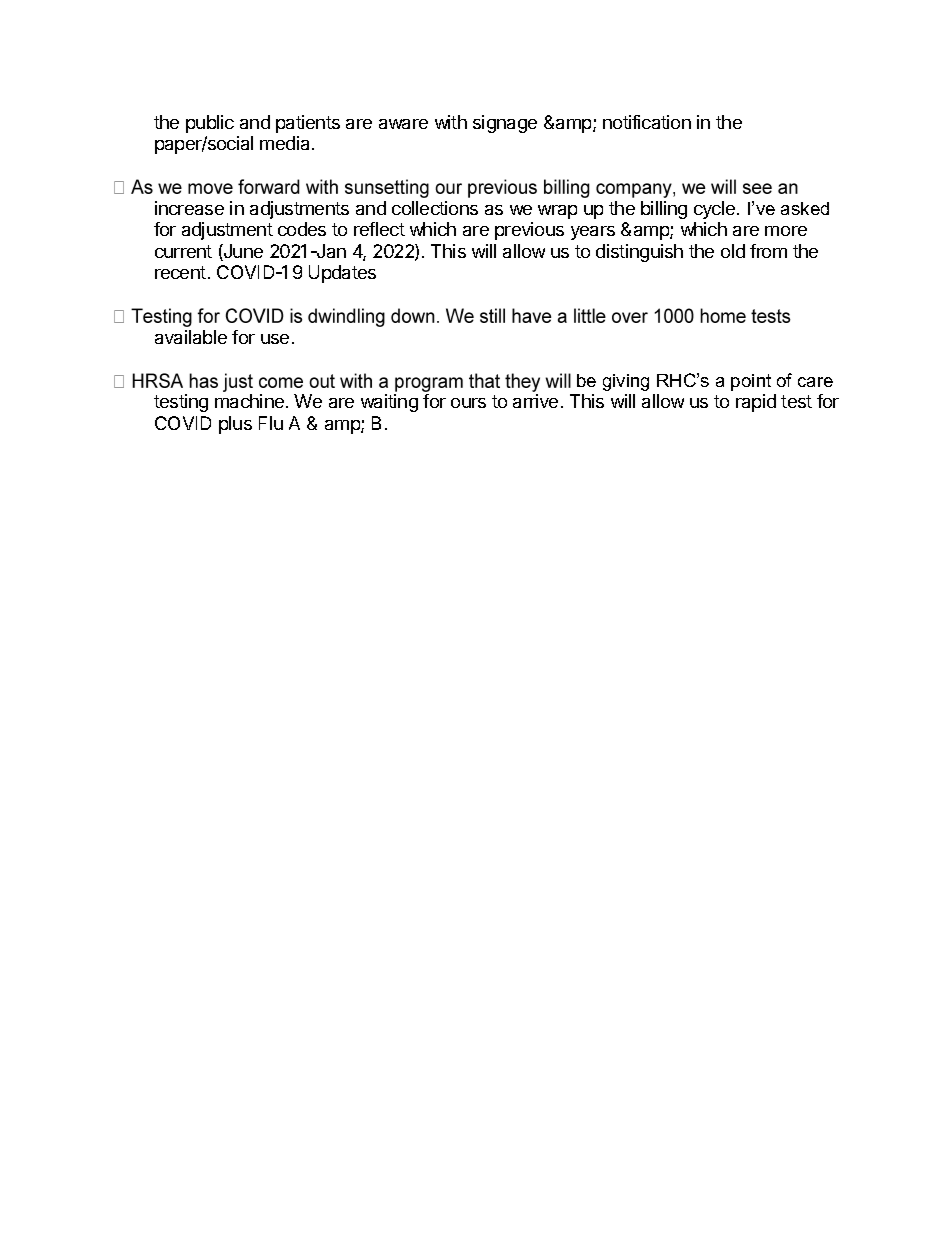 This screenshot has height=1233, width=952. Describe the element at coordinates (435, 208) in the screenshot. I see `collections` at that location.
